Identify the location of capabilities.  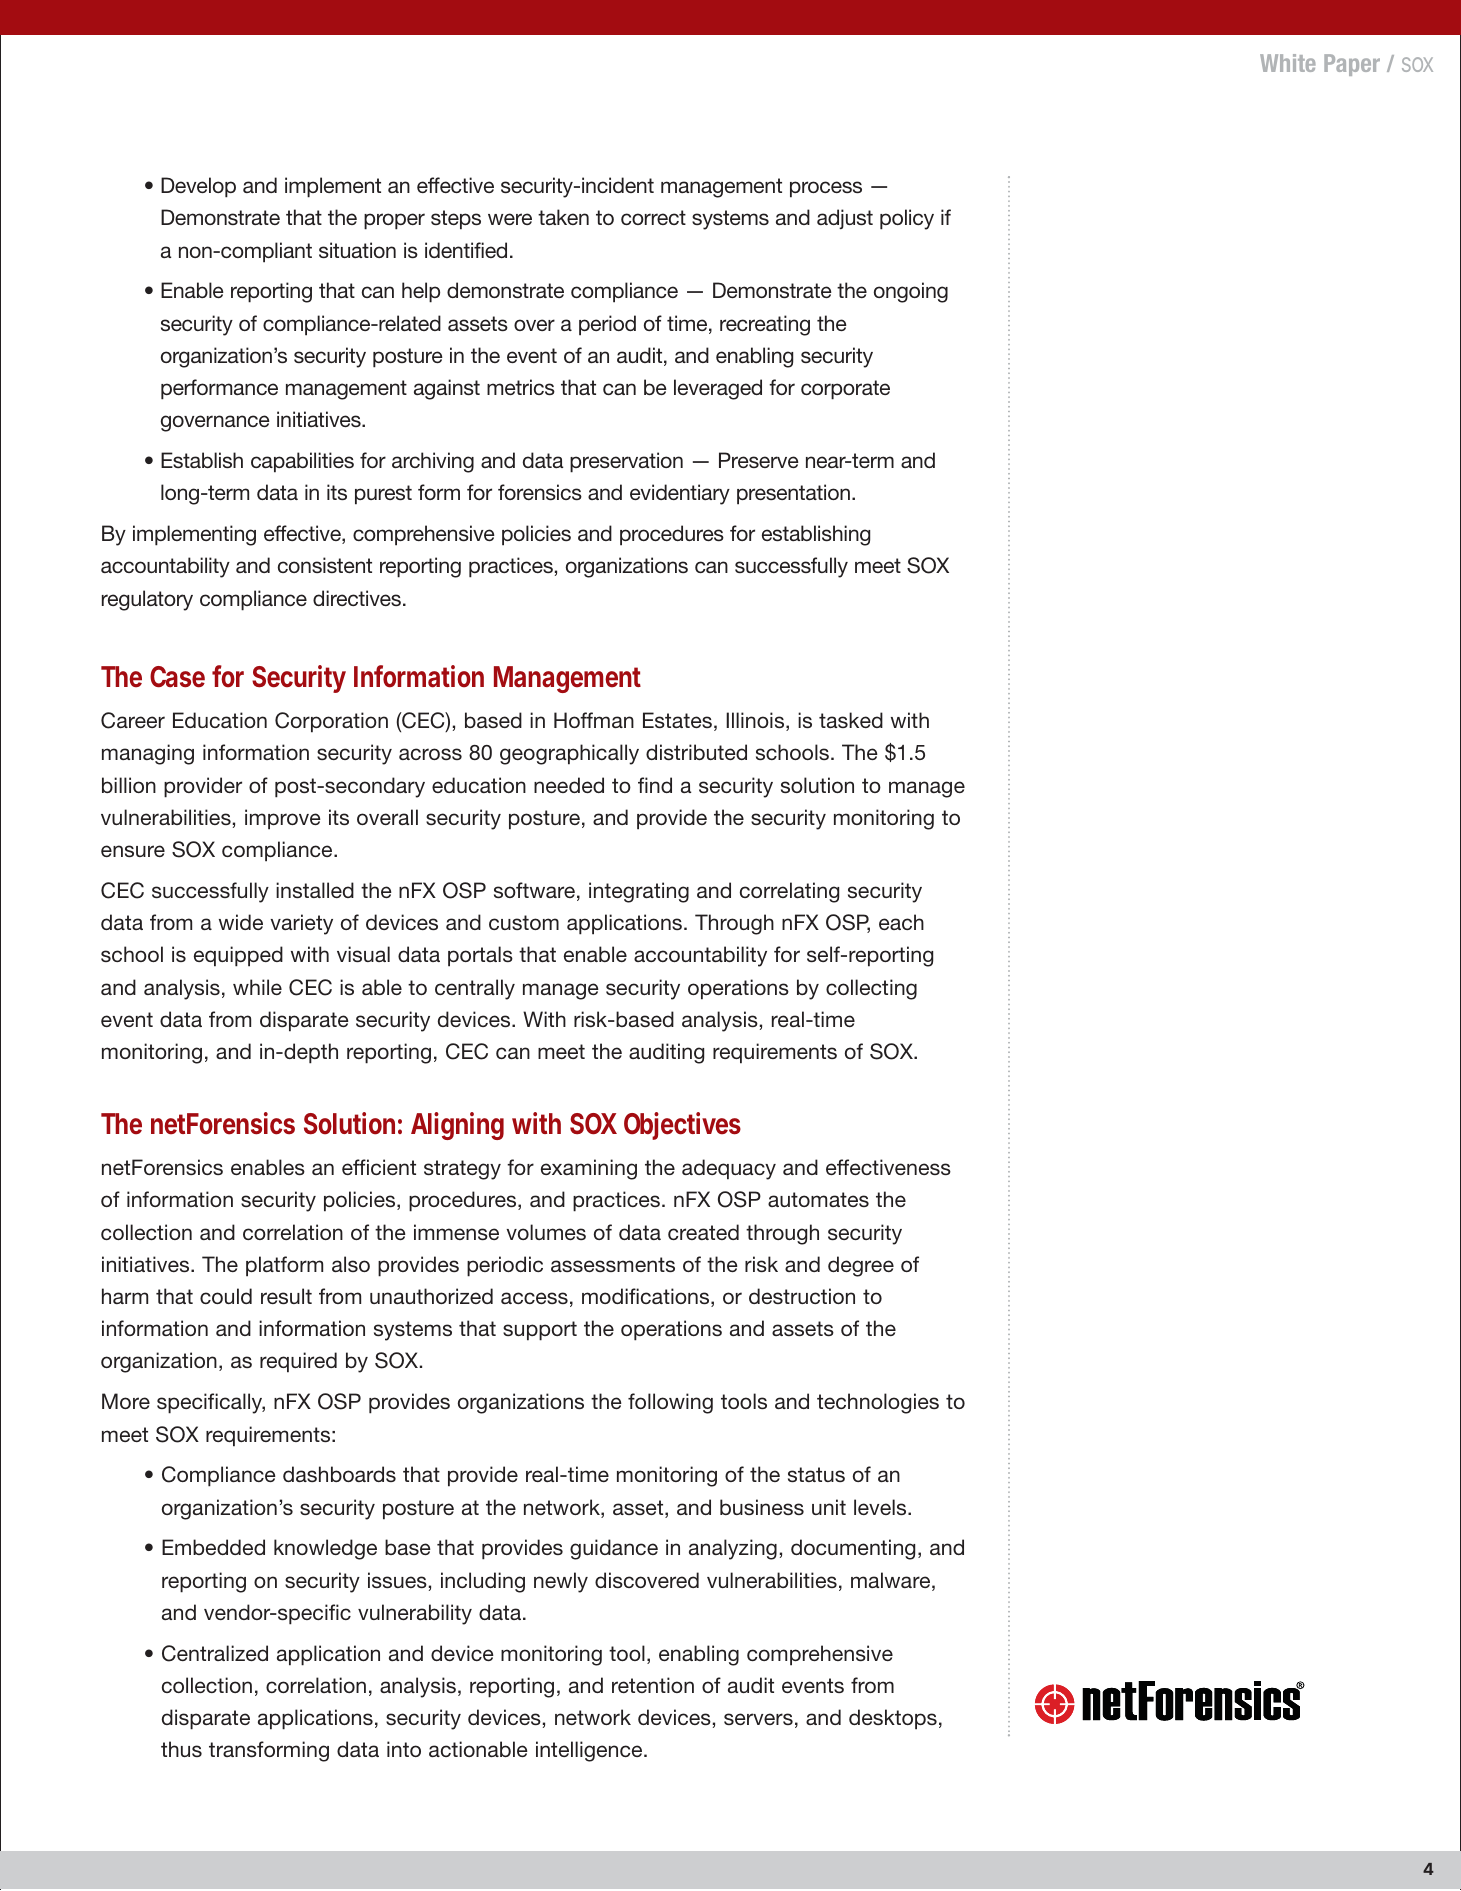
(302, 462).
